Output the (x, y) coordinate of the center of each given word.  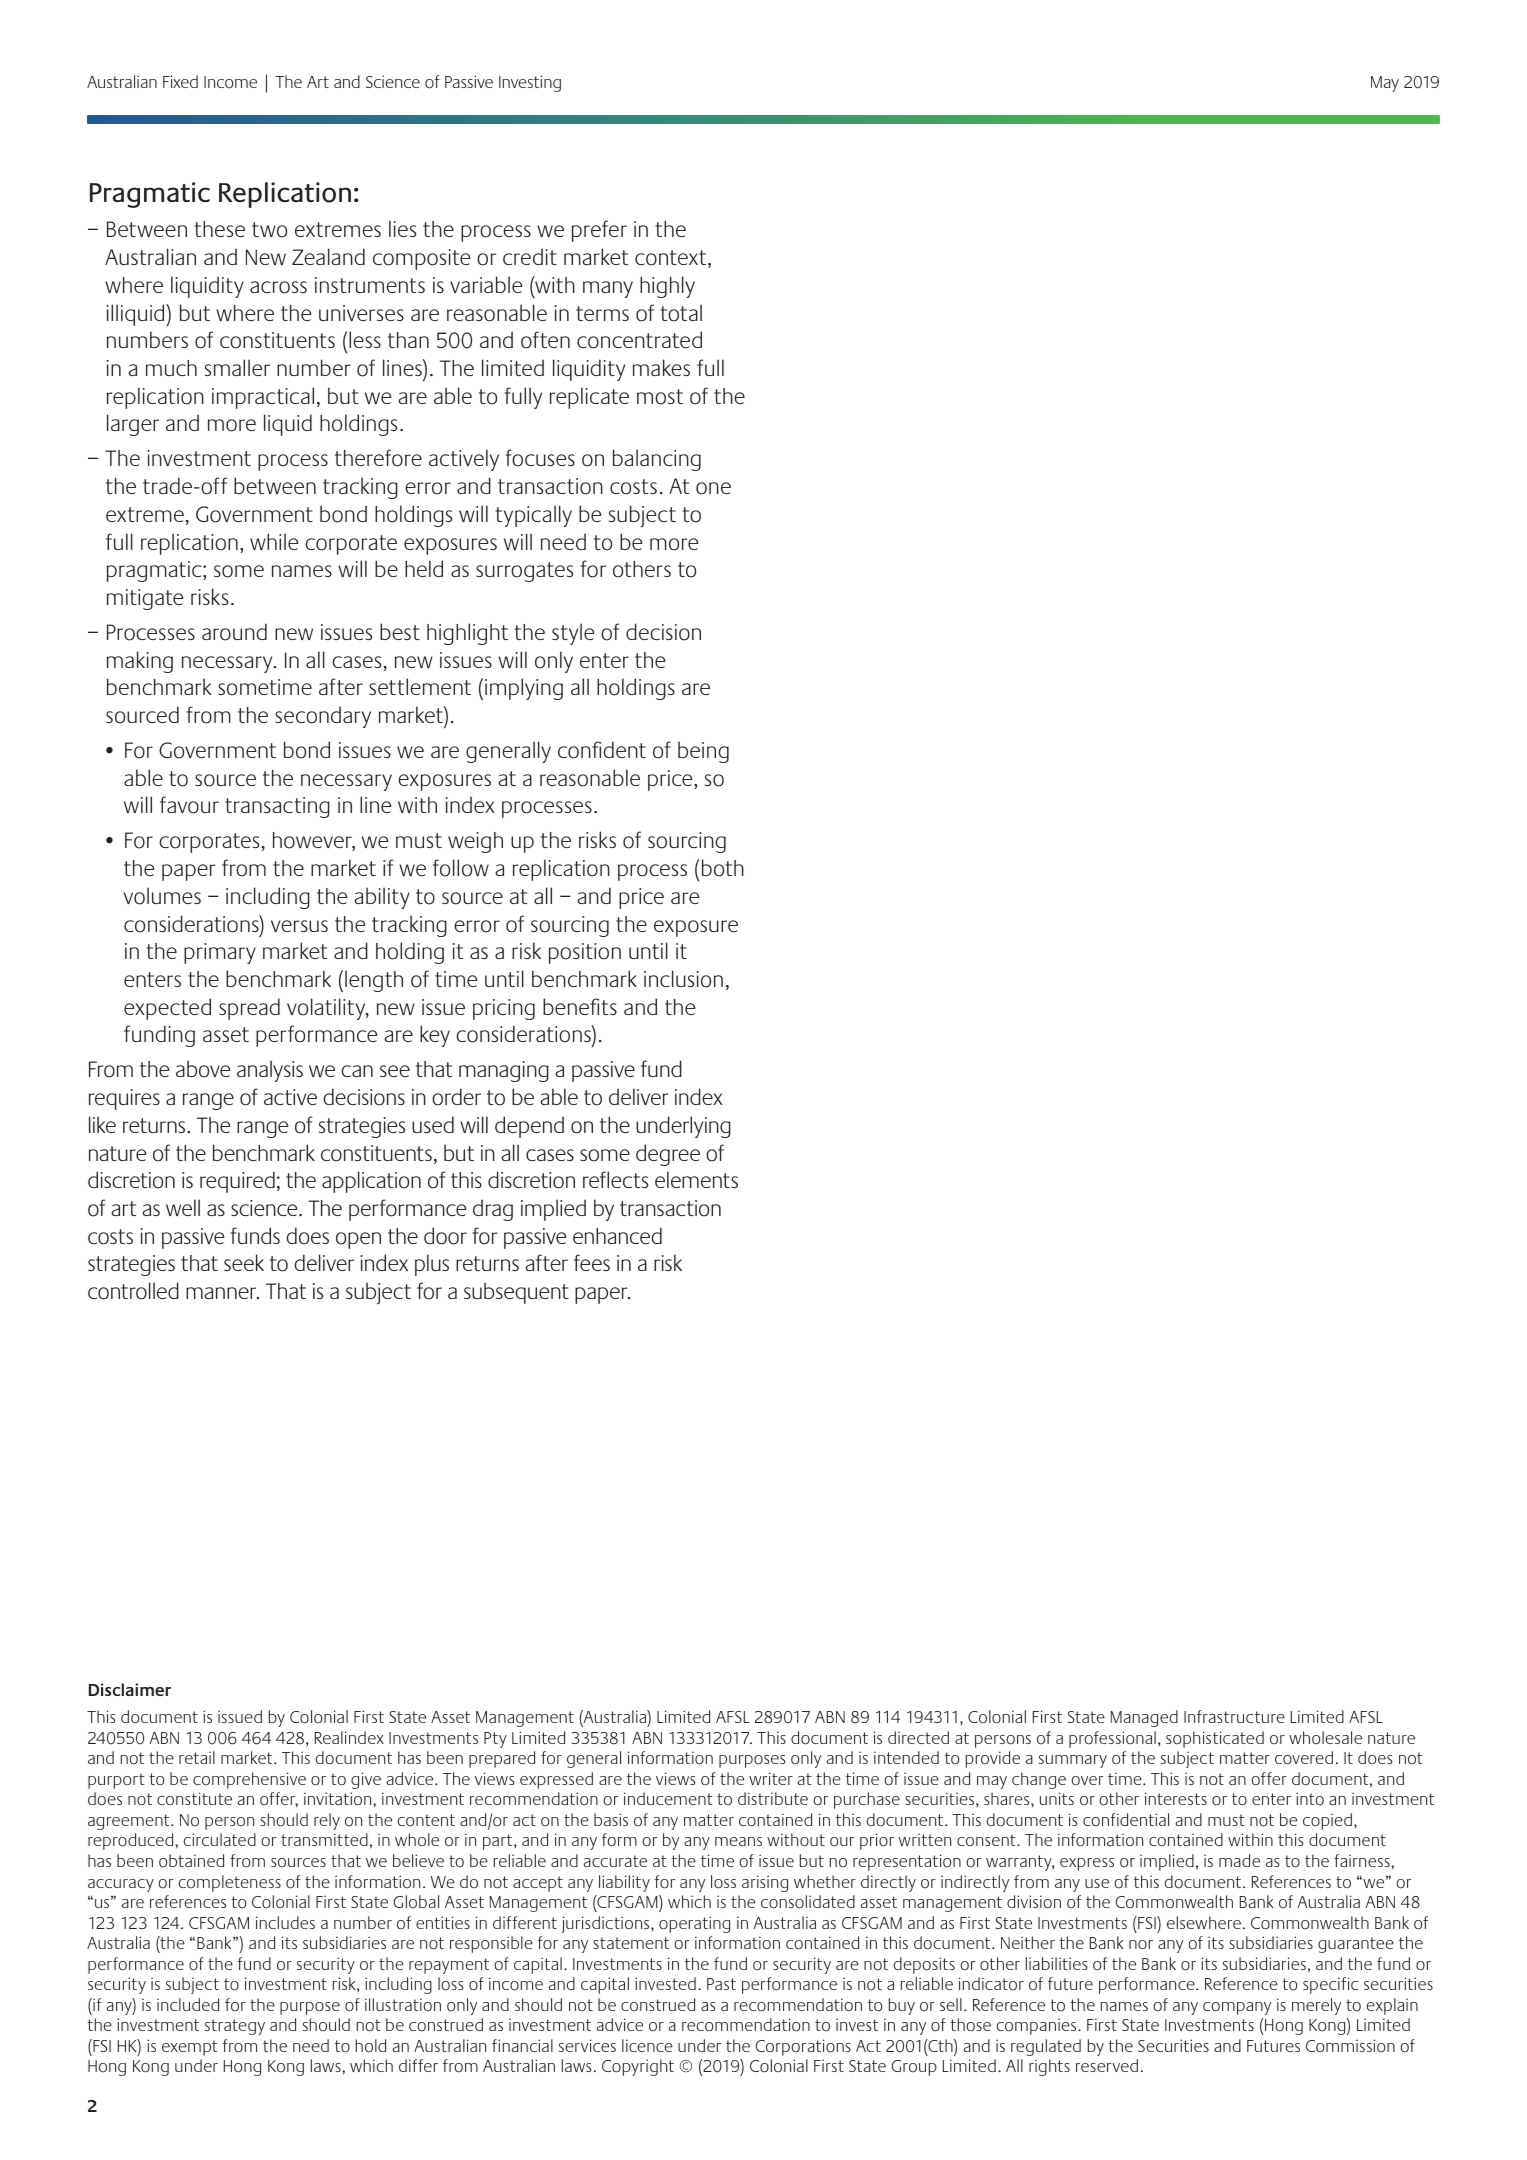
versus (299, 926)
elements (696, 1179)
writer (771, 1778)
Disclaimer (130, 1689)
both (723, 868)
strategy (235, 2027)
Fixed (180, 81)
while (274, 541)
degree (668, 1155)
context (672, 259)
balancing (657, 460)
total (681, 313)
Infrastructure (1234, 1716)
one (713, 488)
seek (244, 1262)
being (703, 752)
